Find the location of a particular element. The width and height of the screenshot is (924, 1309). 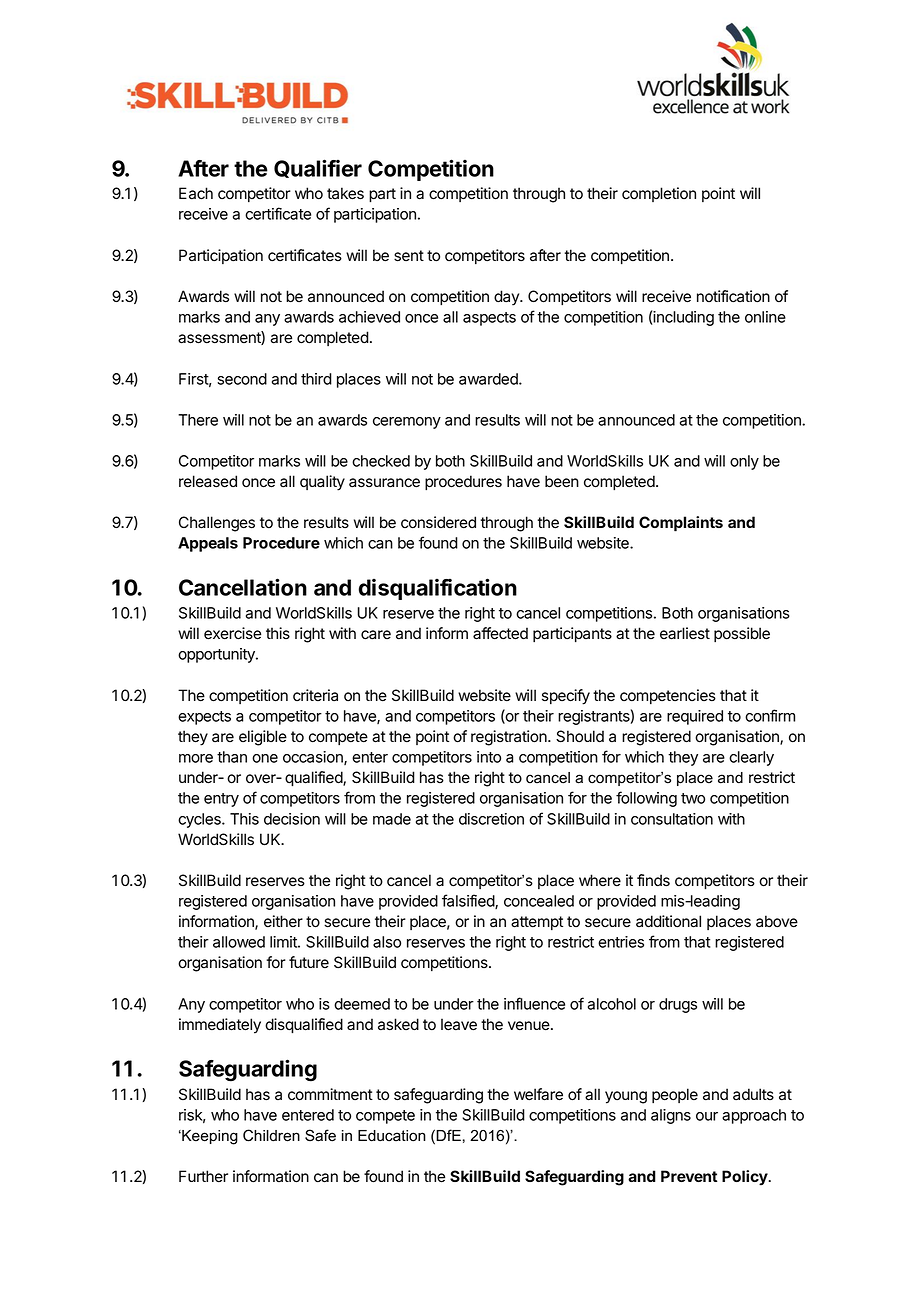

welfare is located at coordinates (538, 1094).
